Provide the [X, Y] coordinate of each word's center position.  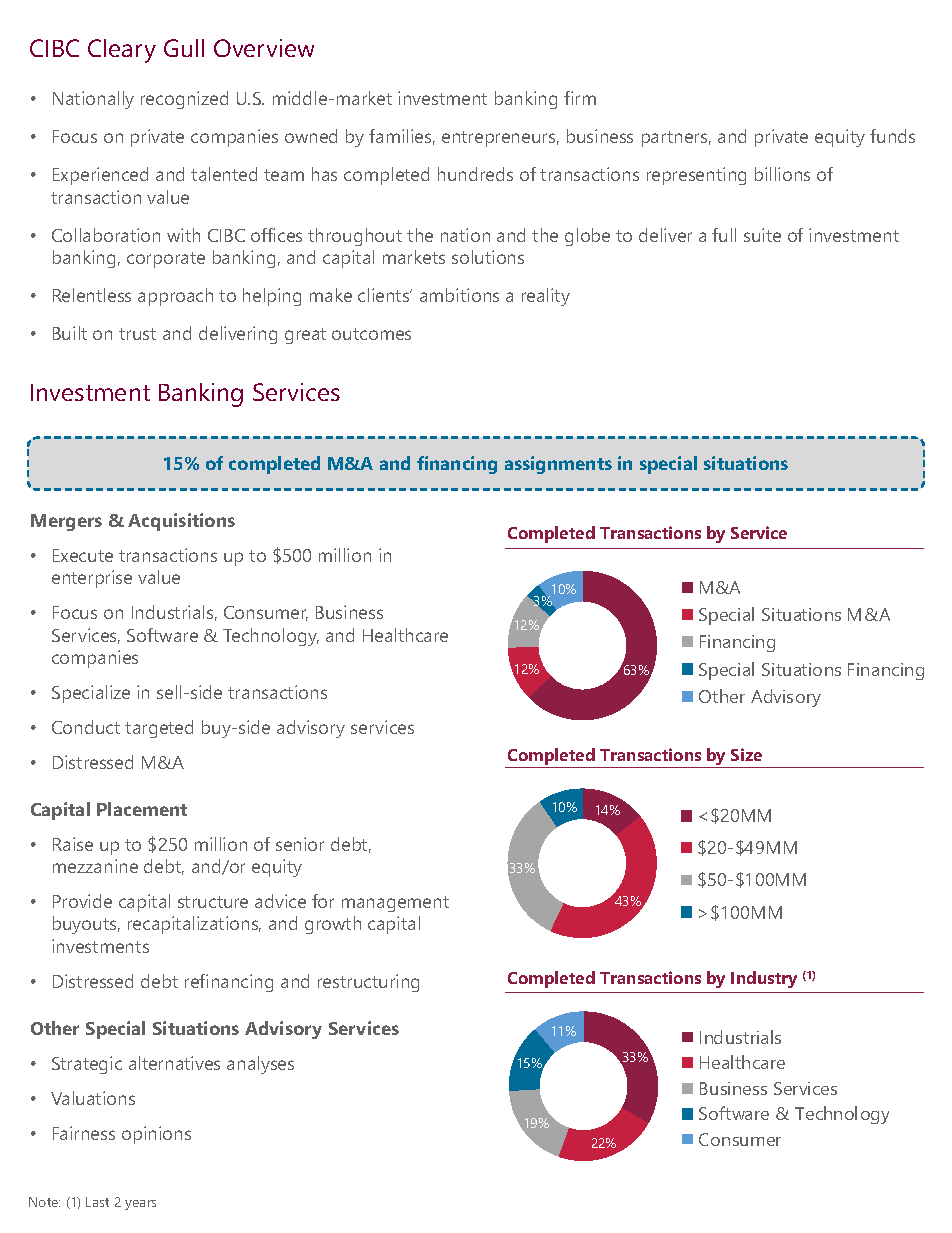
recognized [184, 100]
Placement [142, 809]
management [395, 904]
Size [746, 754]
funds [892, 136]
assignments [558, 465]
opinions [156, 1135]
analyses [260, 1065]
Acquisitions [181, 522]
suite [762, 235]
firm [580, 98]
